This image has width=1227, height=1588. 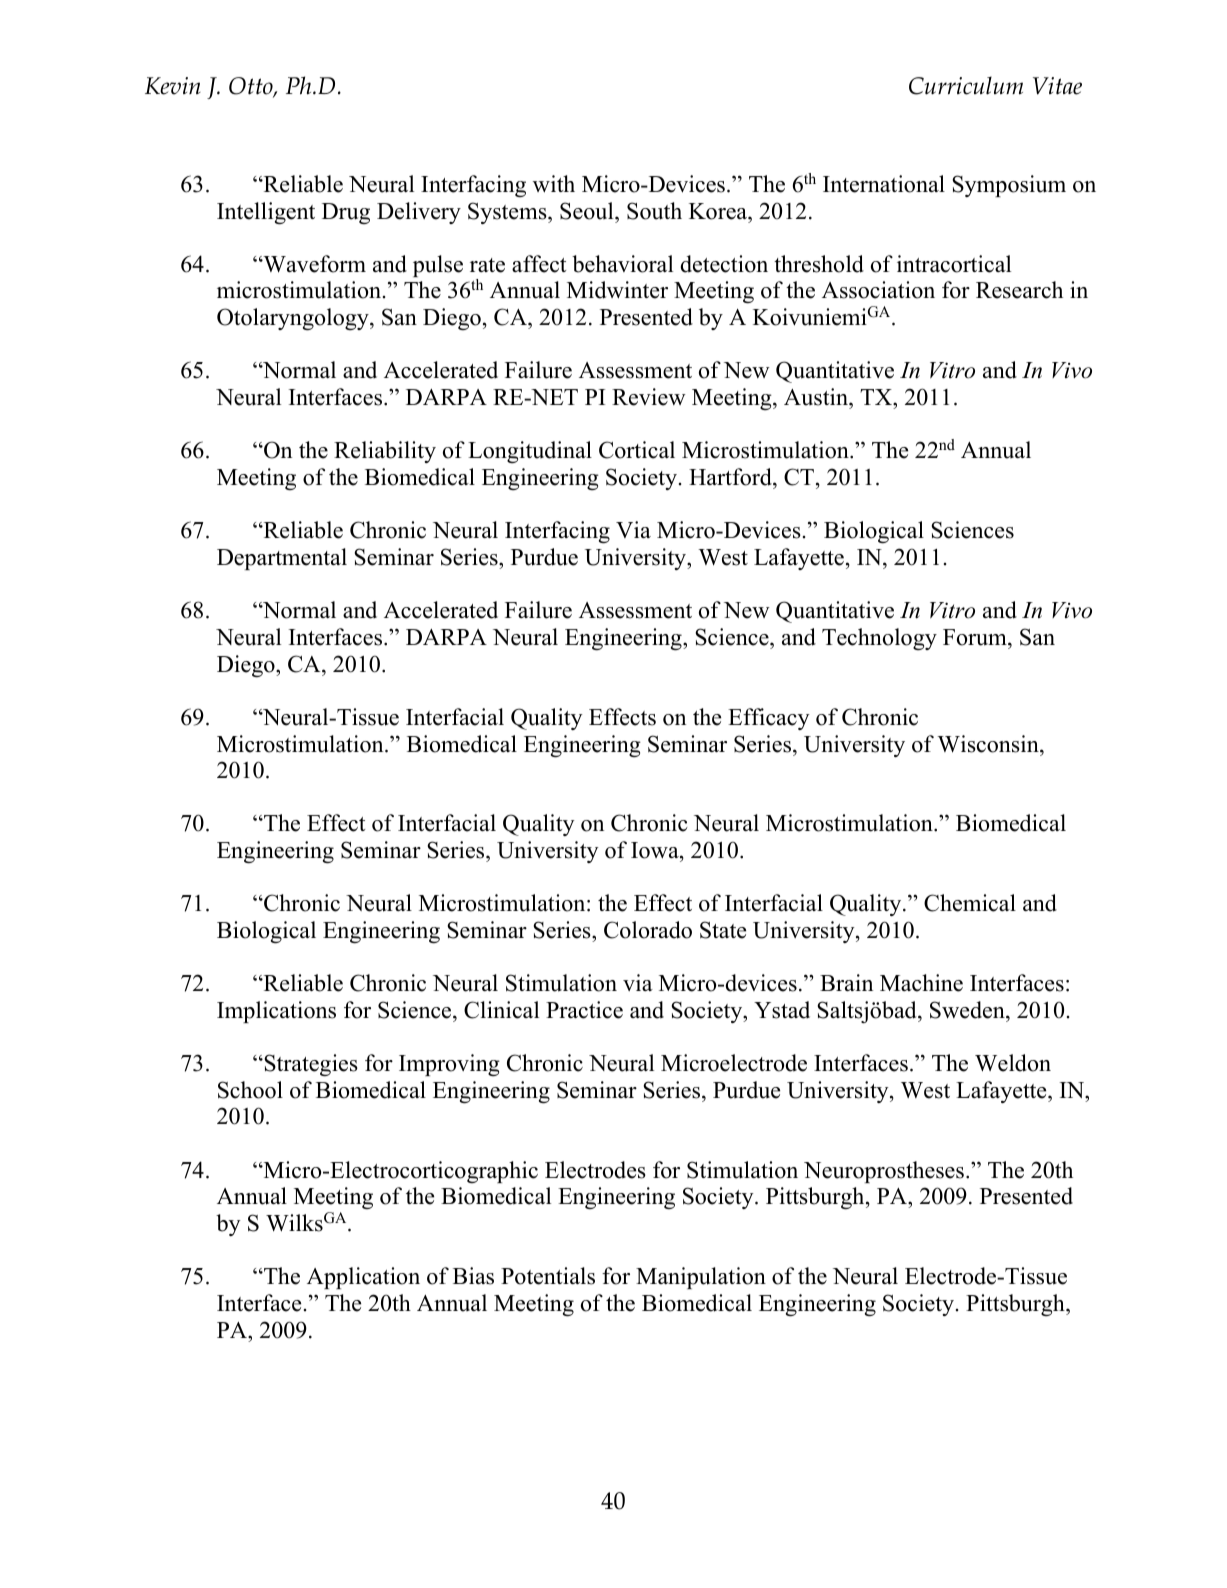 What do you see at coordinates (921, 983) in the image?
I see `Machine` at bounding box center [921, 983].
